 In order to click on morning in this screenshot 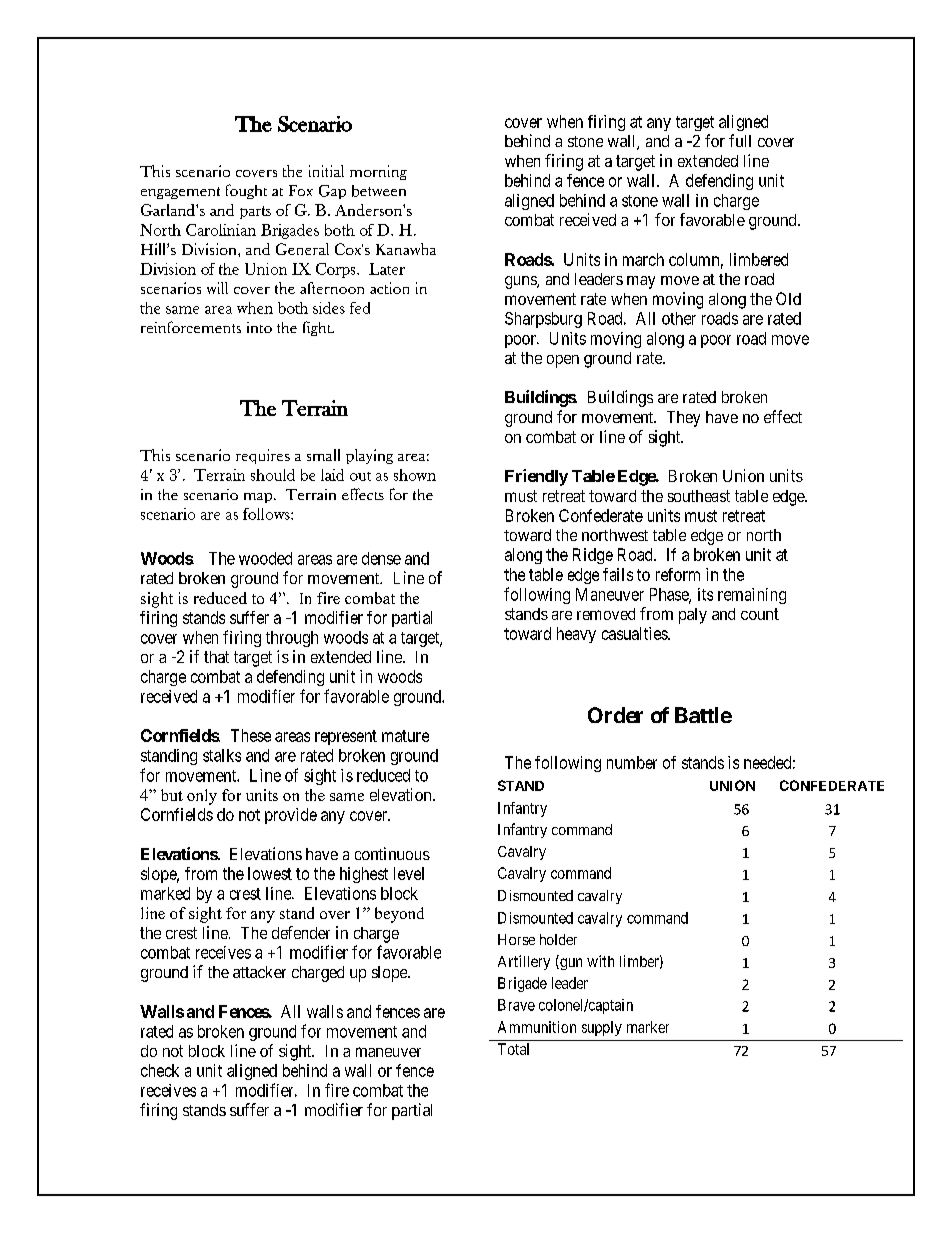, I will do `click(378, 172)`.
